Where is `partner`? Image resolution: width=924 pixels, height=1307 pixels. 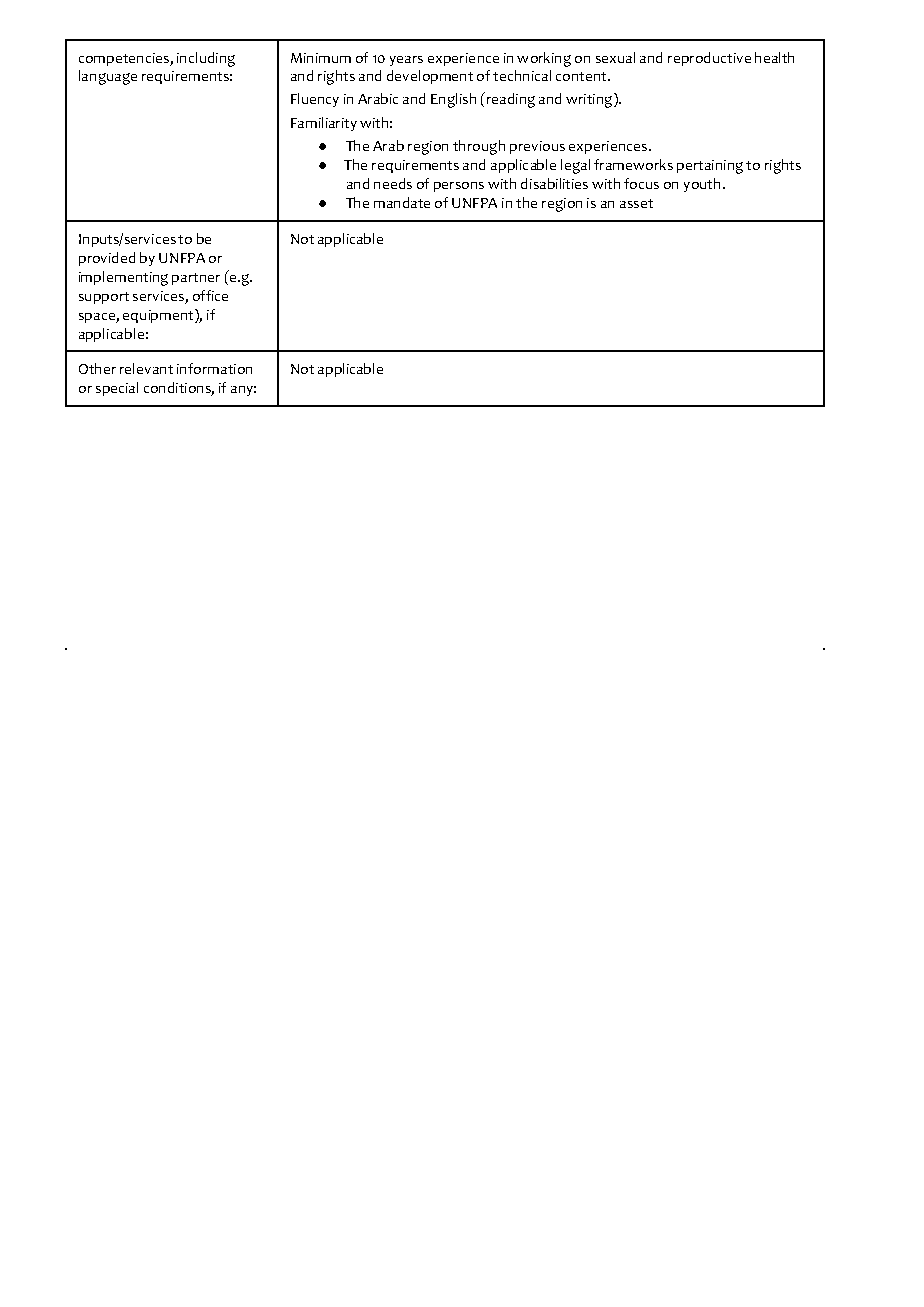
partner is located at coordinates (196, 279).
